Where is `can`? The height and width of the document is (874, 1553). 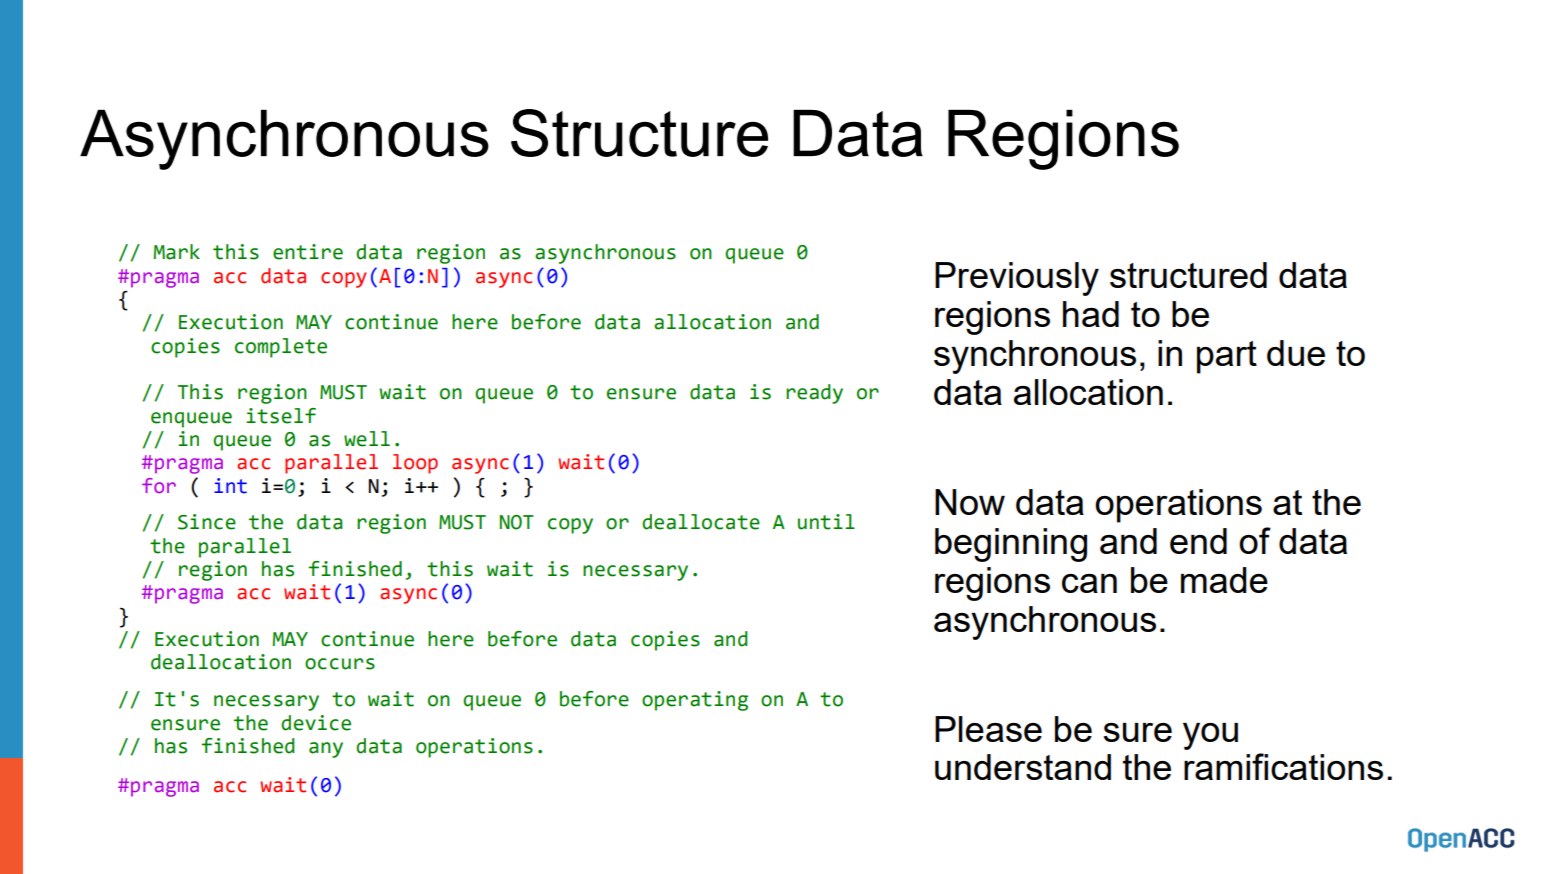 can is located at coordinates (1089, 583).
